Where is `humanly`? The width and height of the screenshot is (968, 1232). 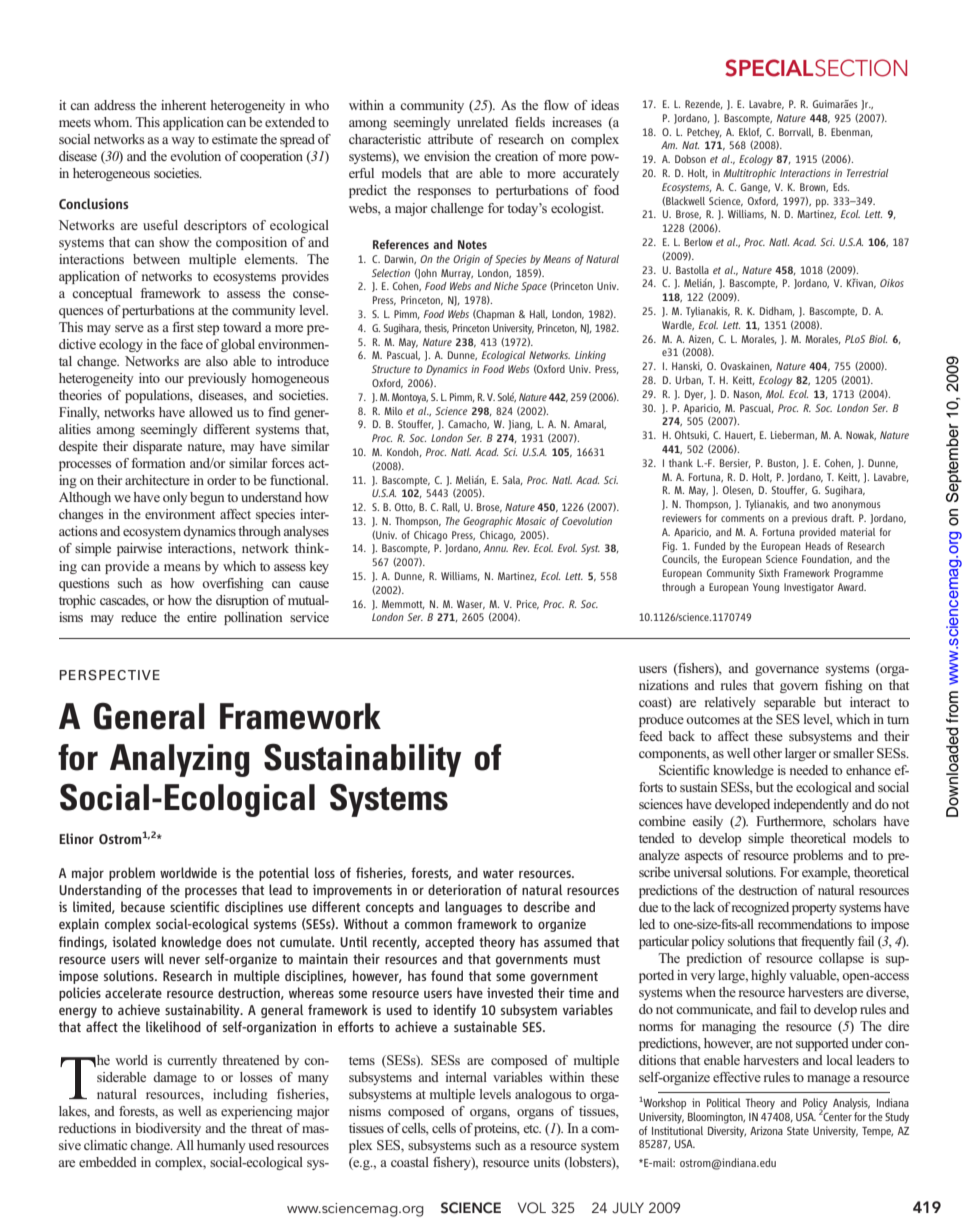
humanly is located at coordinates (221, 1146).
